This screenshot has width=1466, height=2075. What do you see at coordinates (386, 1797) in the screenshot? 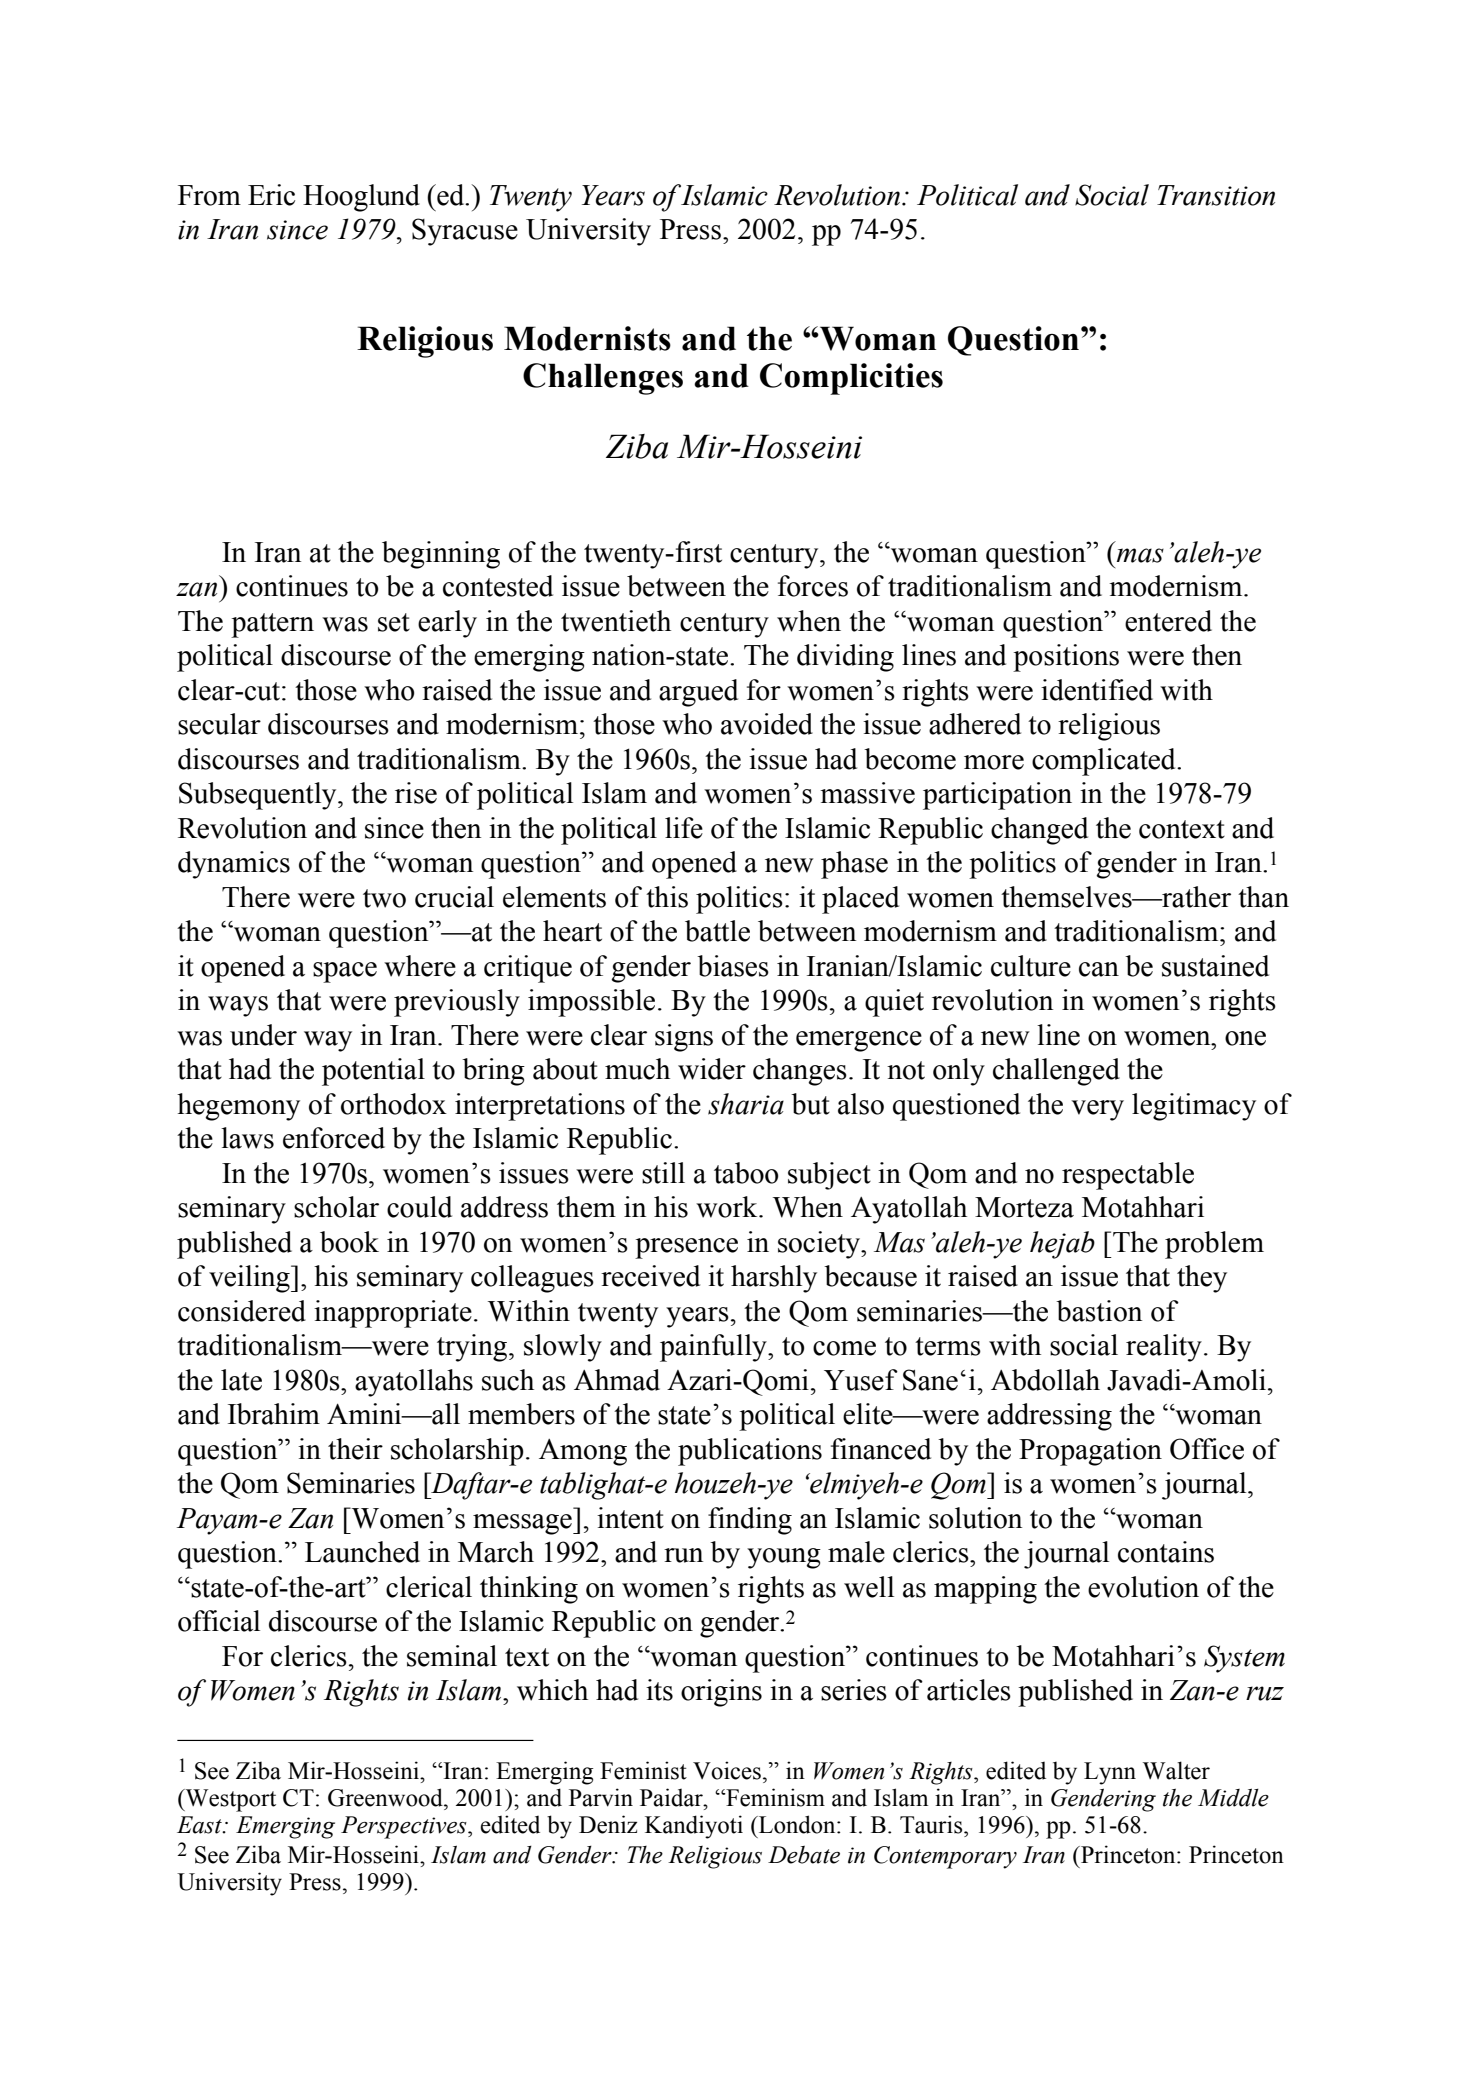
I see `Greenwood` at bounding box center [386, 1797].
